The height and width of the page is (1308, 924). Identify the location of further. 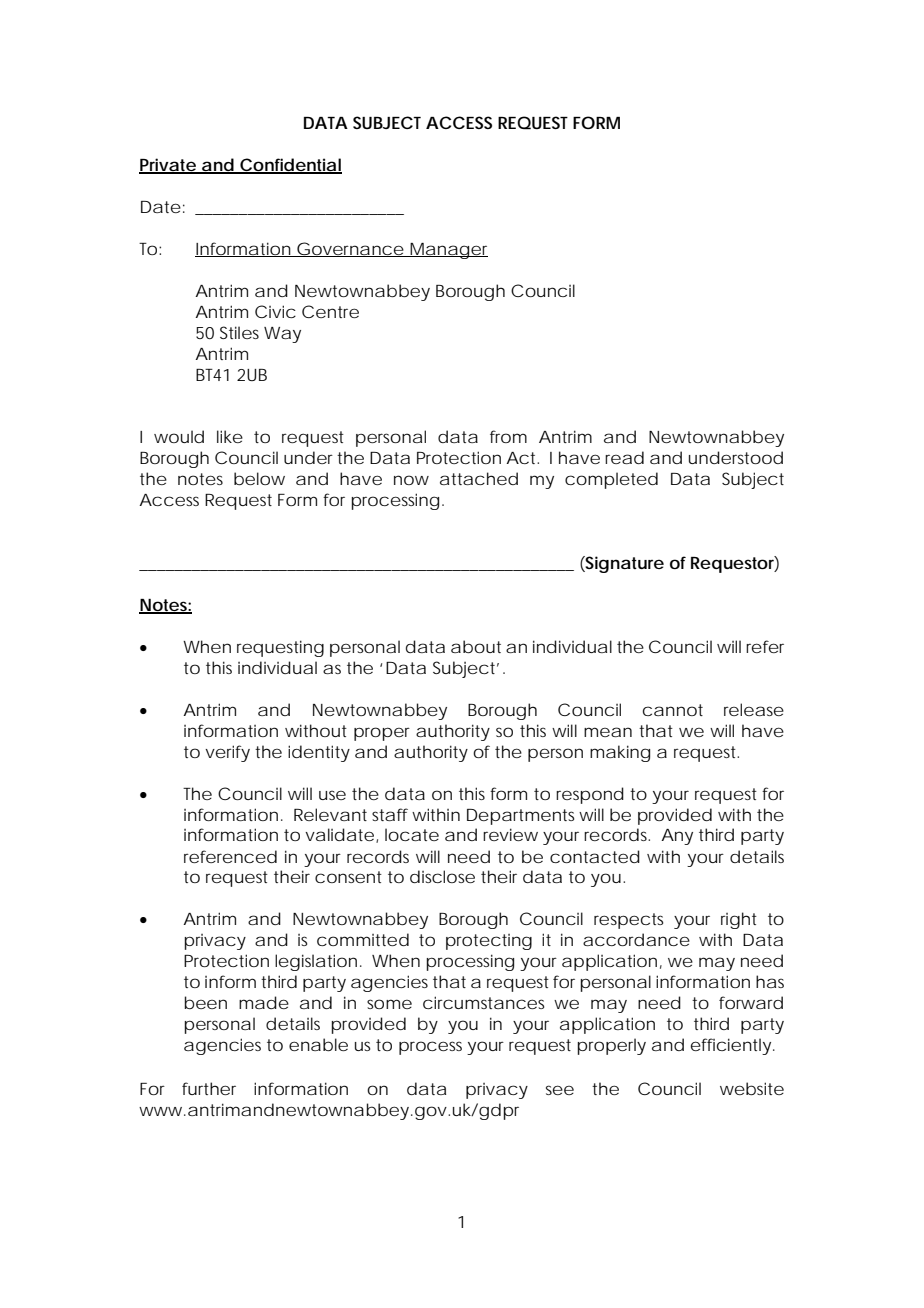
(209, 1088).
